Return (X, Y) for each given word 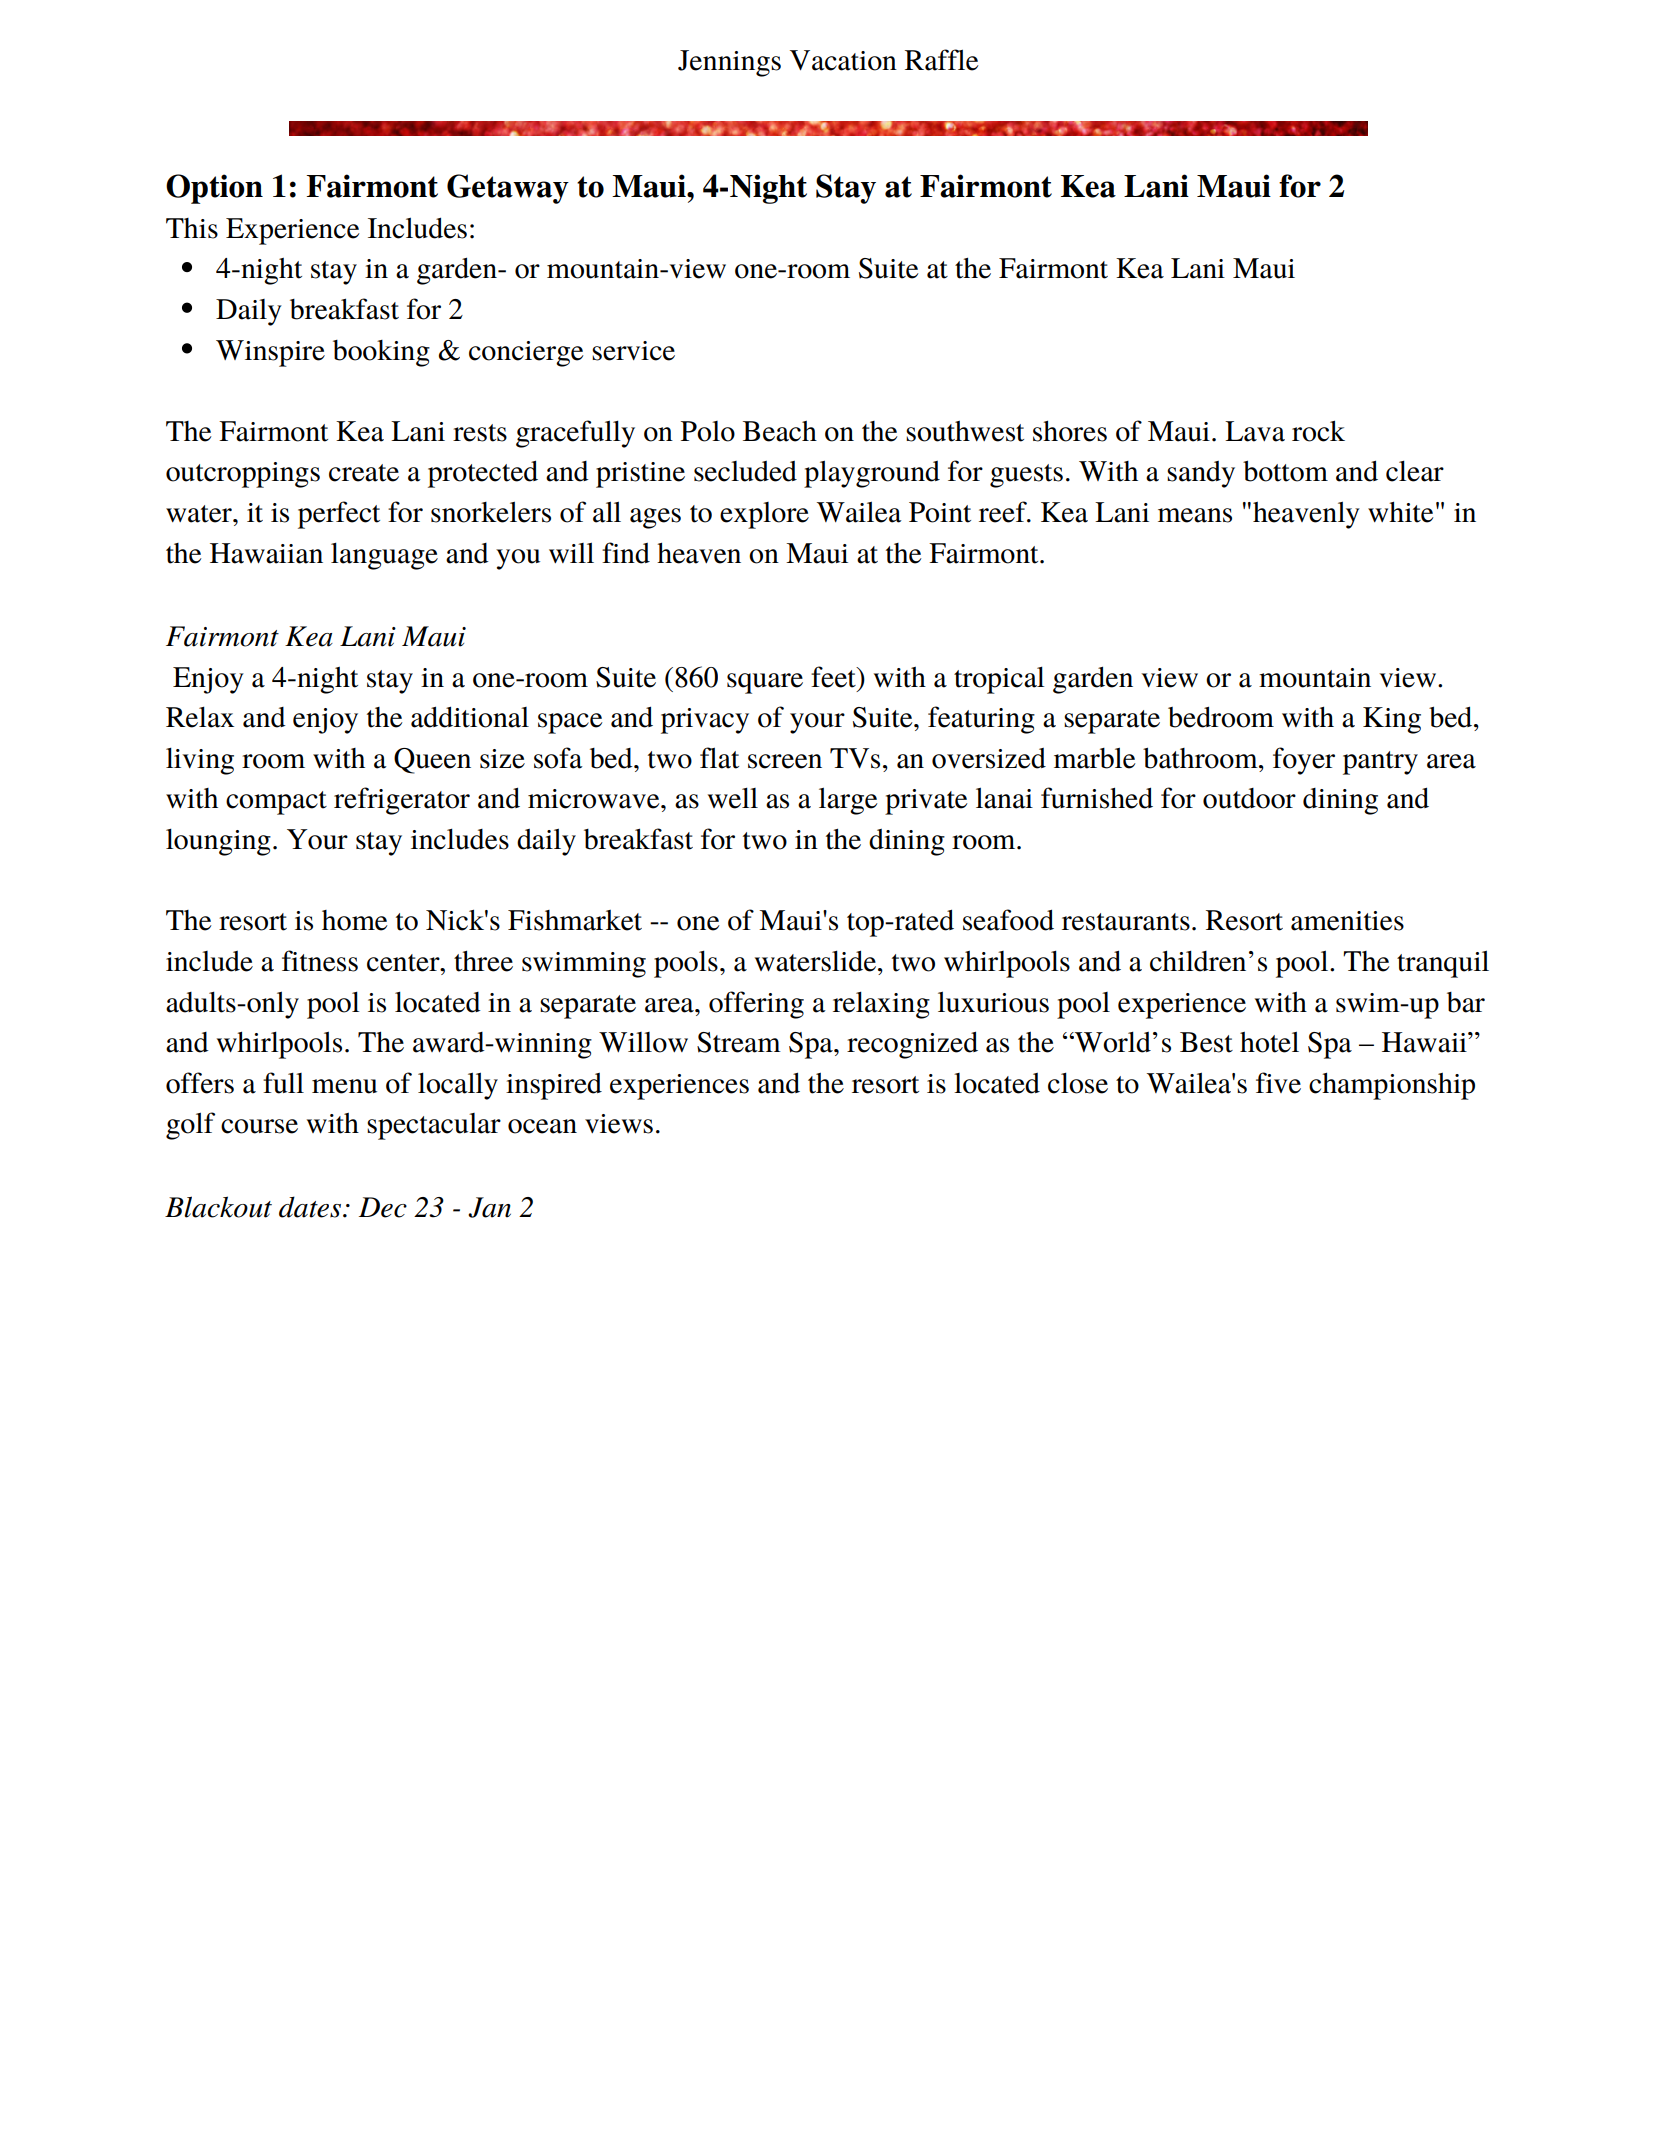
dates (311, 1207)
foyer (1304, 761)
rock (1318, 431)
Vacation (843, 60)
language (384, 556)
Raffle (942, 60)
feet (834, 677)
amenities (1347, 921)
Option (214, 189)
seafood (1008, 920)
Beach (780, 431)
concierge (526, 354)
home (355, 920)
